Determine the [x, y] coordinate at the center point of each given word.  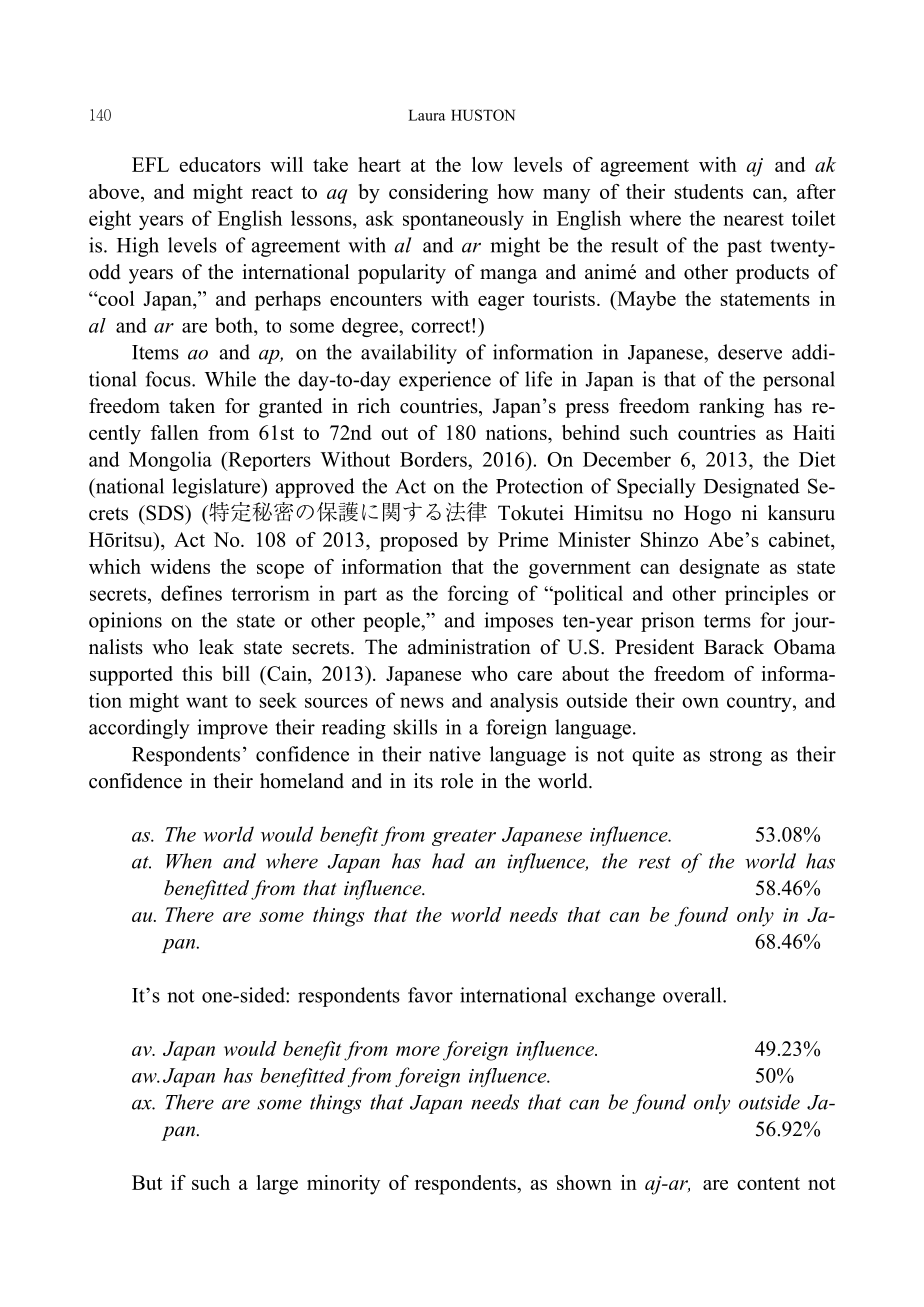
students [709, 191]
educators [220, 164]
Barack [734, 647]
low [487, 164]
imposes [518, 622]
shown [584, 1182]
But [147, 1182]
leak [216, 647]
